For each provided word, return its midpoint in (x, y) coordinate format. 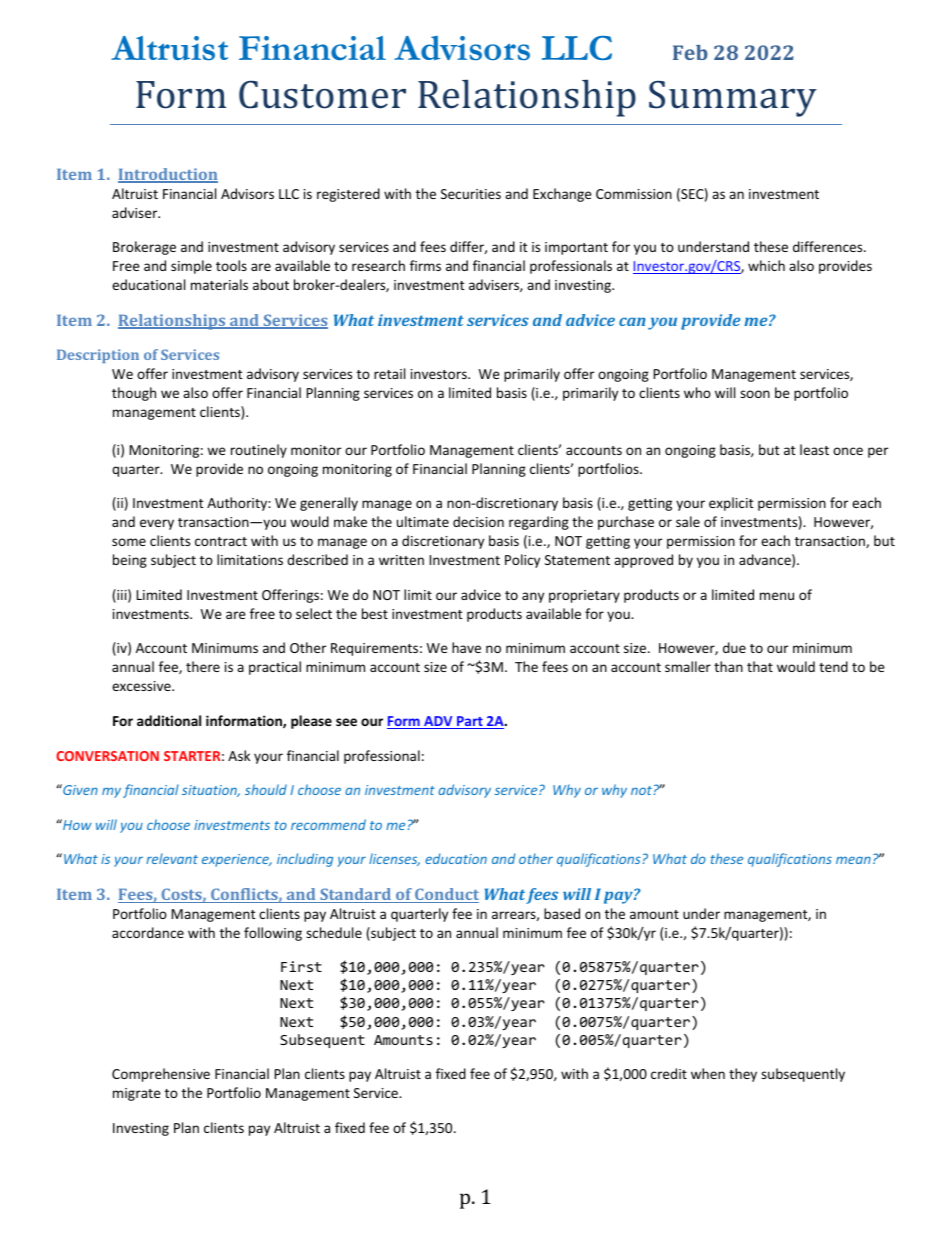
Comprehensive (161, 1075)
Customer (322, 95)
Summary (733, 99)
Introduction (168, 175)
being (130, 561)
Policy (522, 561)
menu (777, 596)
